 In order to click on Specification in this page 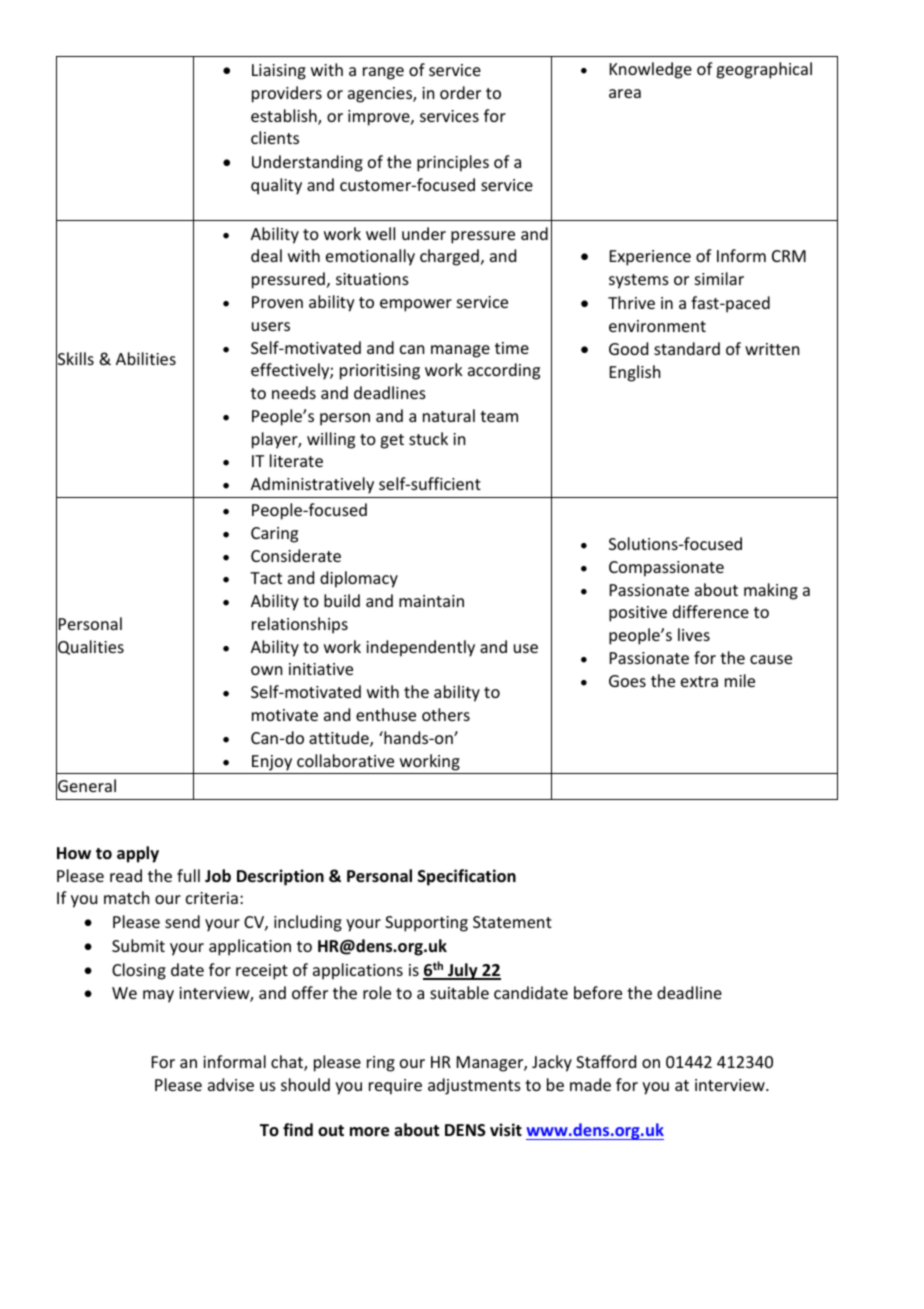, I will do `click(467, 877)`.
